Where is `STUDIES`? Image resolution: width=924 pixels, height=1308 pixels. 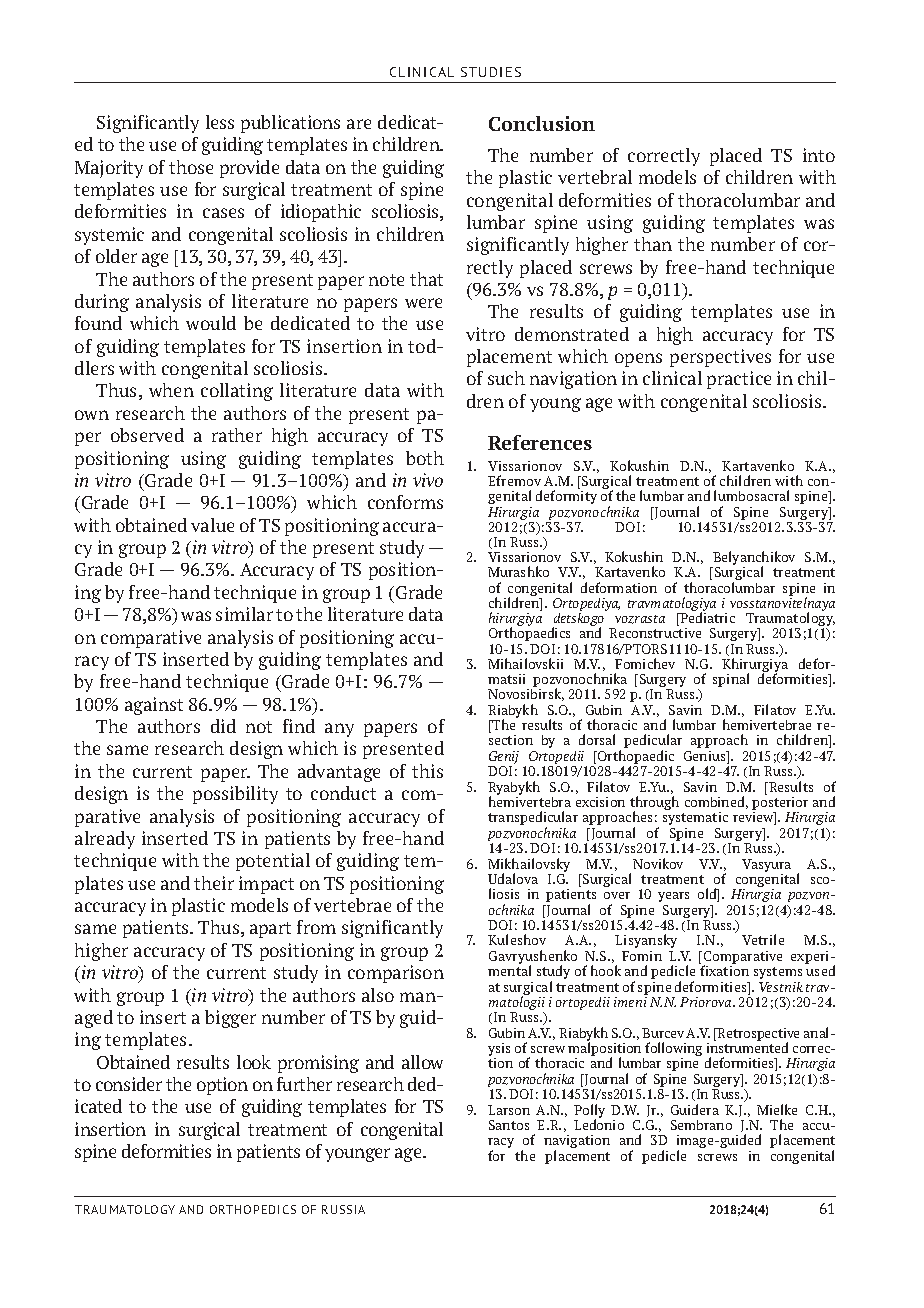
STUDIES is located at coordinates (491, 72).
